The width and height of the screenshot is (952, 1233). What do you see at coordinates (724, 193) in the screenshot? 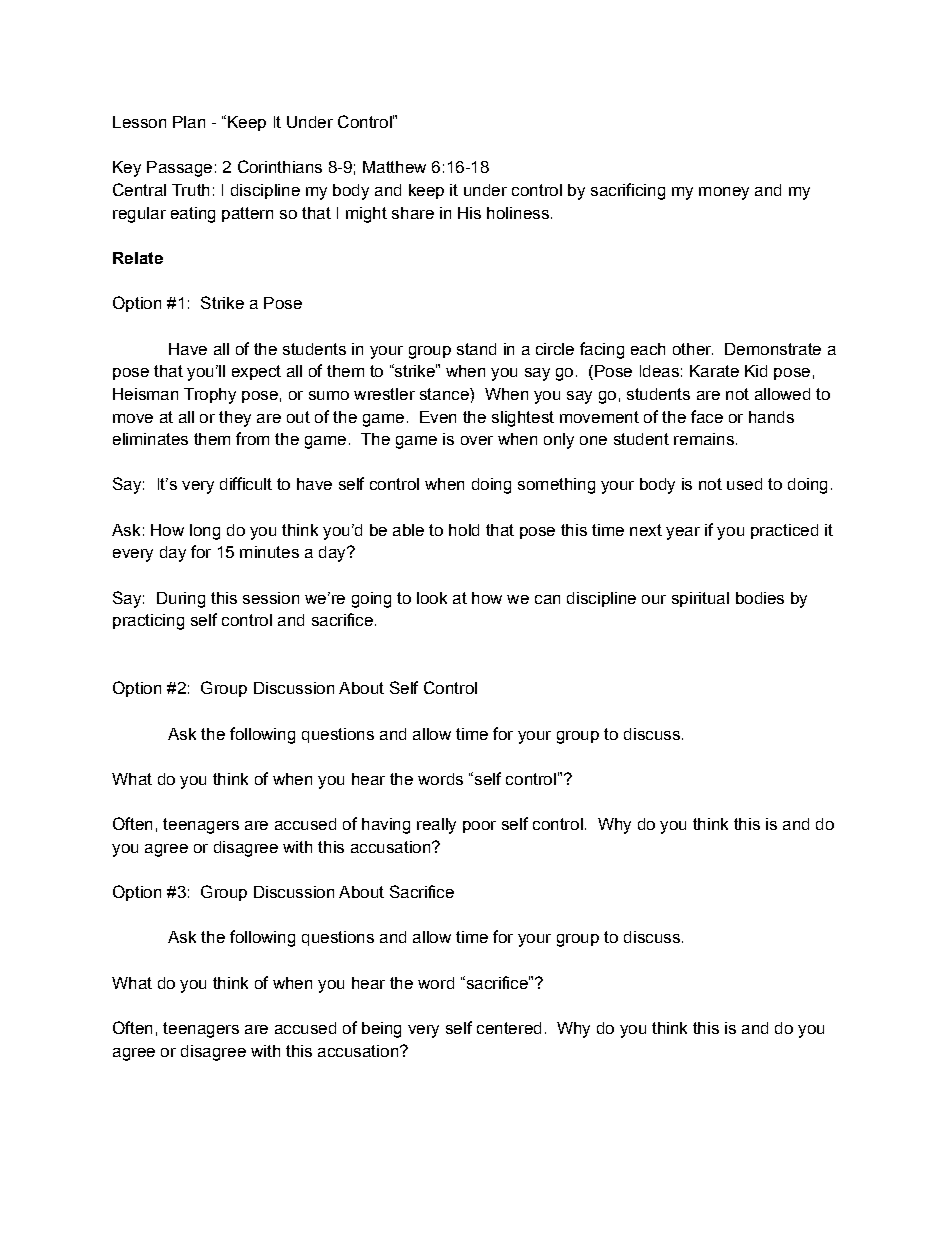
I see `money` at bounding box center [724, 193].
